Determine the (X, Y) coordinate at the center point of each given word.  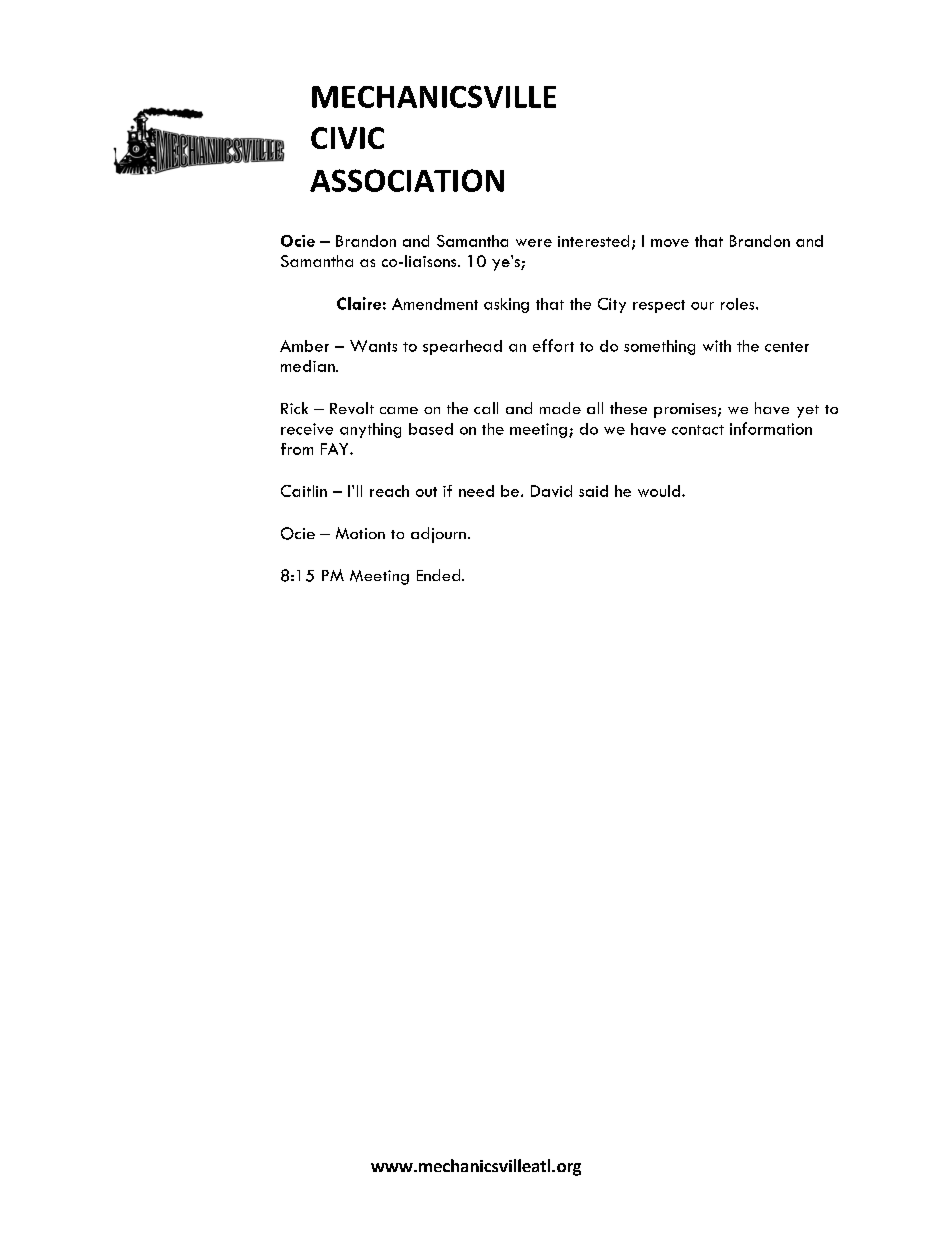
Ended (440, 575)
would (659, 491)
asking (506, 305)
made (560, 408)
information (771, 428)
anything (370, 430)
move (670, 243)
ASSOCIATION (407, 180)
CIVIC (347, 138)
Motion (360, 533)
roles (739, 304)
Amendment (435, 304)
